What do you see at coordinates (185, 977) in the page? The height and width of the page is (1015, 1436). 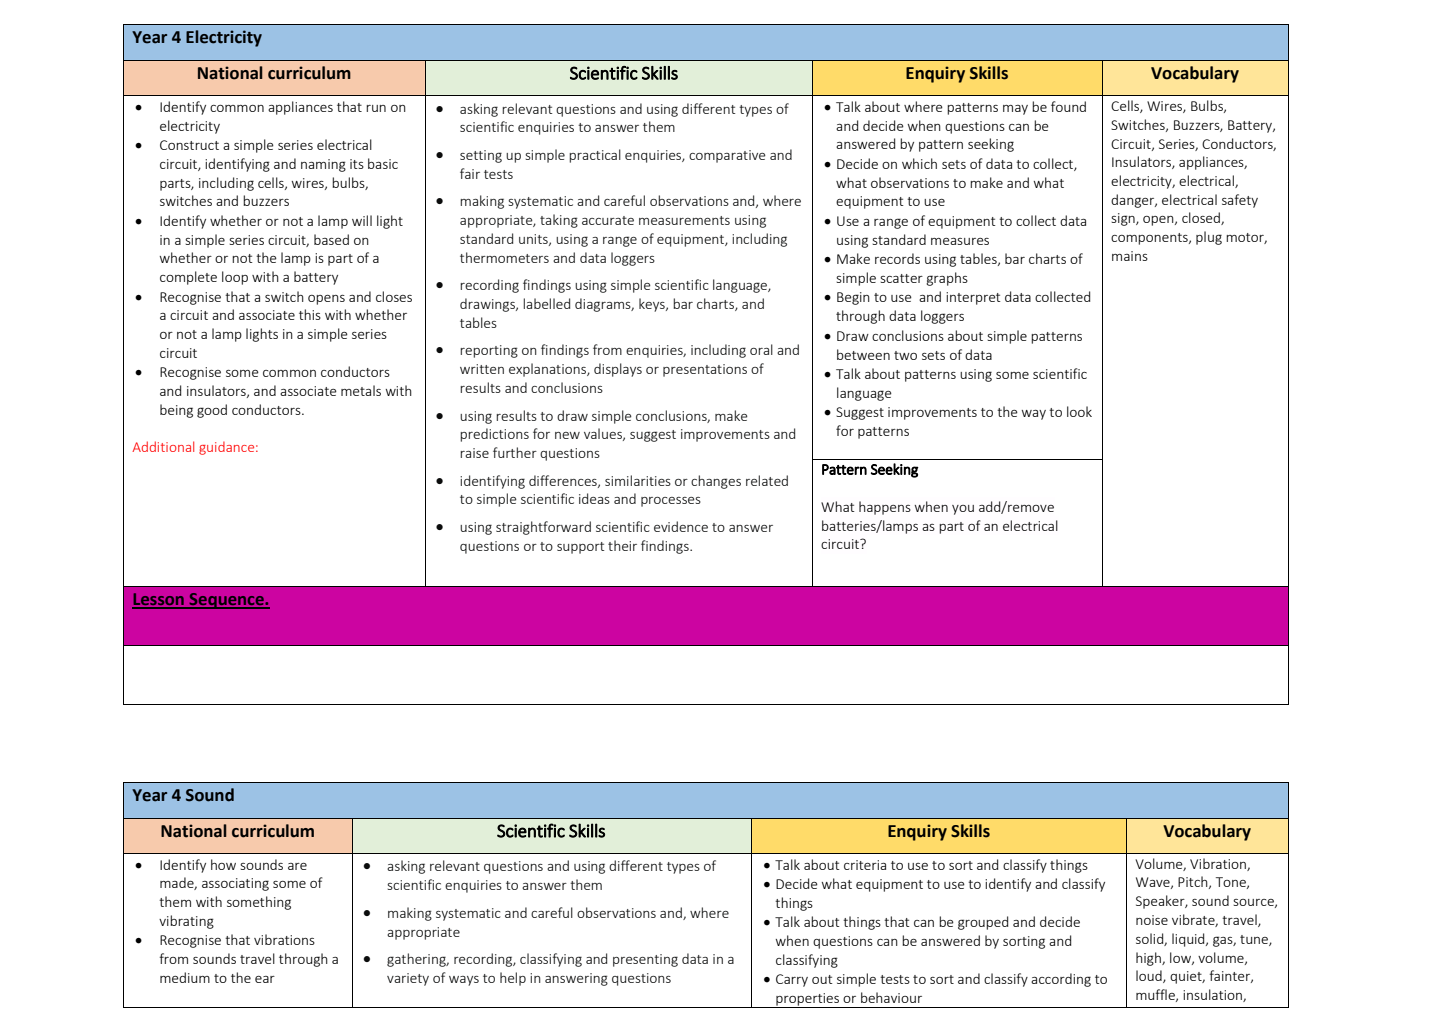 I see `medium` at bounding box center [185, 977].
